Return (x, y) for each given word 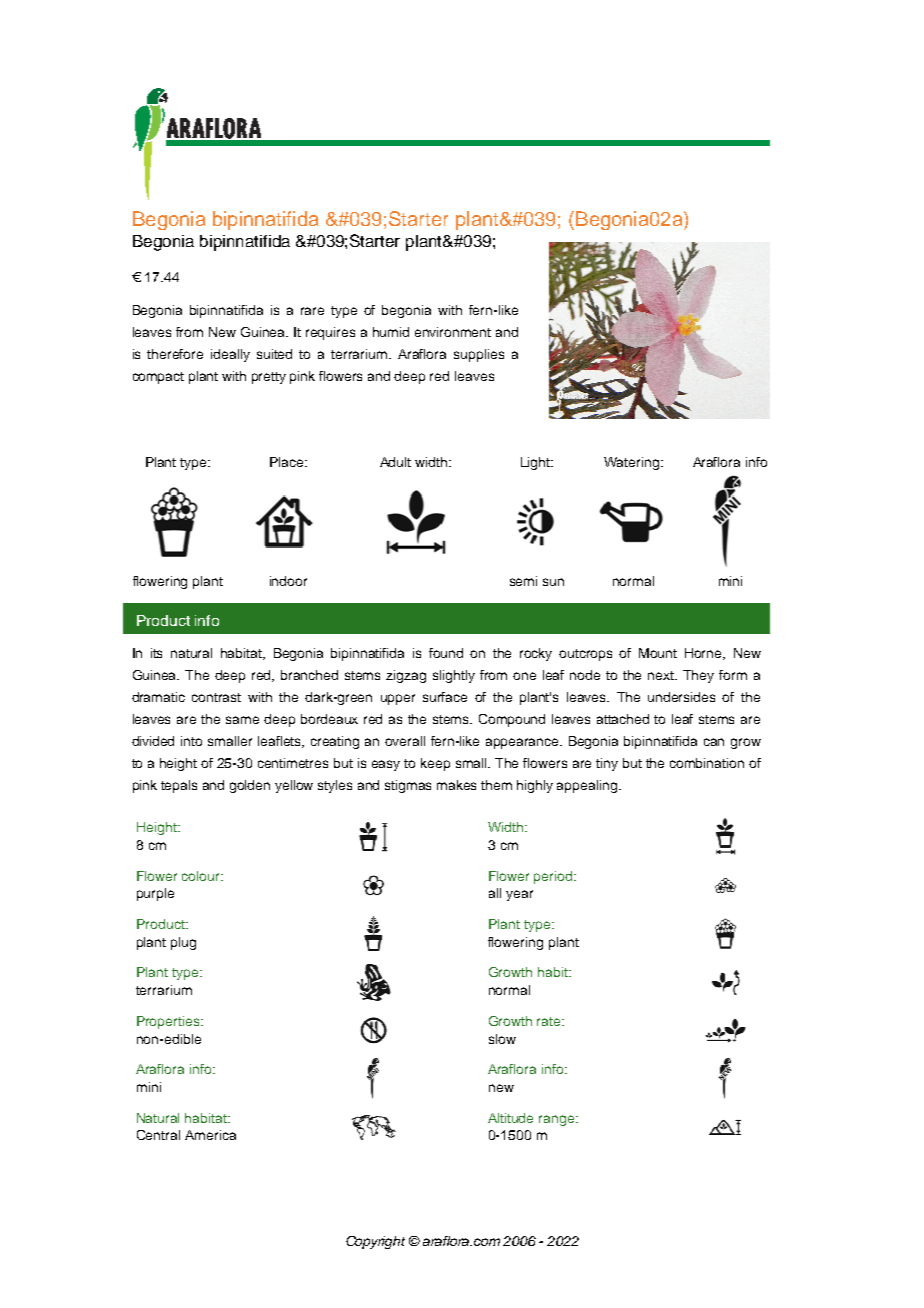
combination (707, 763)
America (210, 1135)
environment (453, 332)
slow (502, 1039)
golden (250, 786)
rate (550, 1021)
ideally (230, 355)
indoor (288, 581)
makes (456, 785)
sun (553, 582)
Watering (631, 463)
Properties (169, 1022)
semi (523, 581)
